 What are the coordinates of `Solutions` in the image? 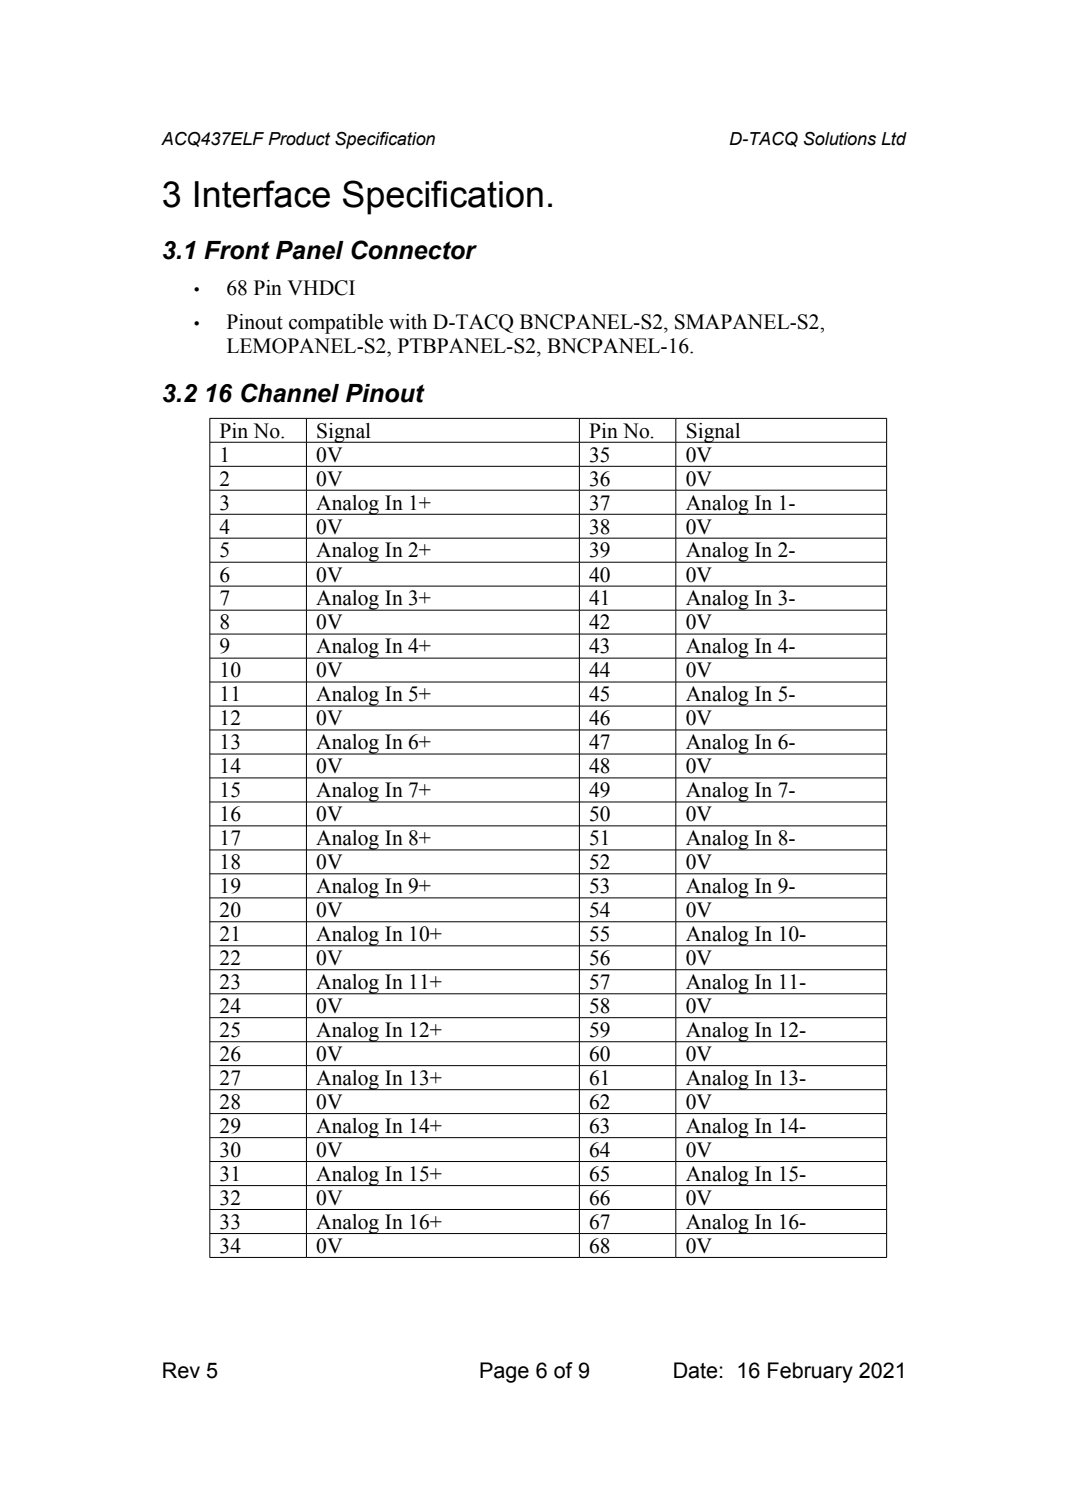 It's located at (840, 139).
